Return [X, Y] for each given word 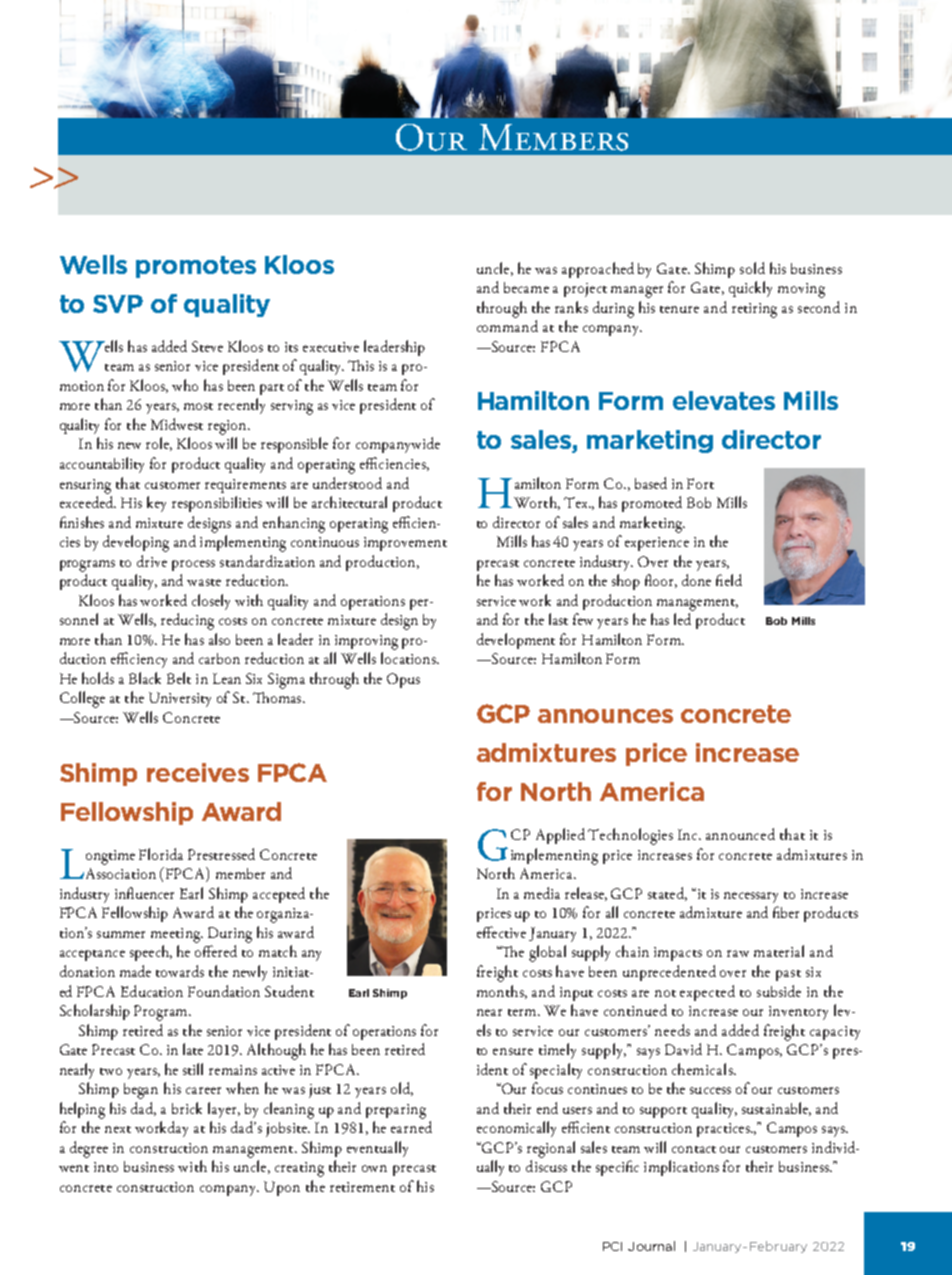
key [156, 504]
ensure [513, 1051]
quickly [750, 289]
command [507, 326]
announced [740, 834]
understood [347, 483]
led [682, 619]
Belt [179, 678]
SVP [118, 304]
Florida [161, 854]
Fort [700, 483]
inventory [798, 1013]
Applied [560, 836]
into [106, 1167]
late [193, 1049]
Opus [403, 680]
